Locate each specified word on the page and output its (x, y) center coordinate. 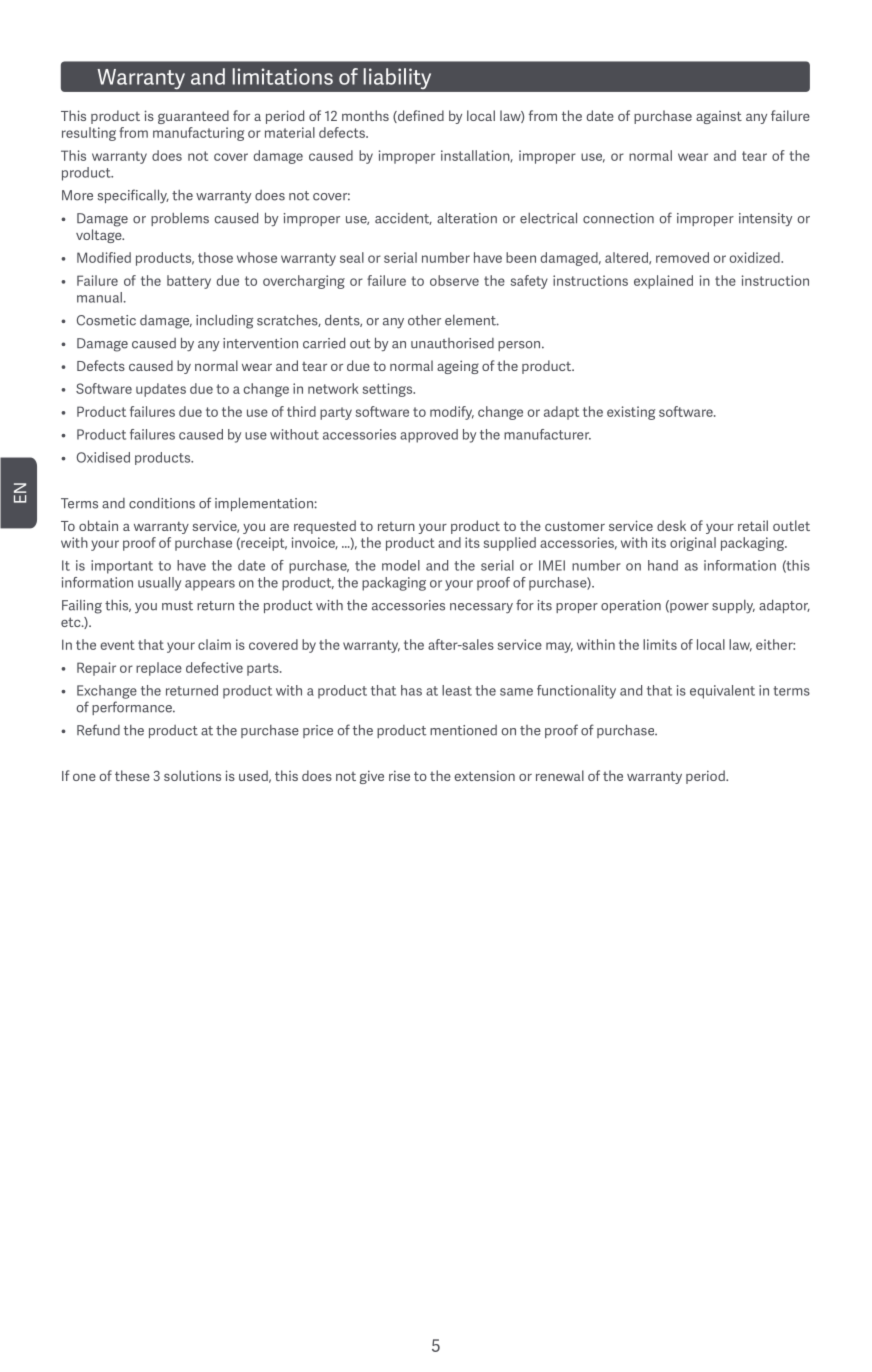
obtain (98, 525)
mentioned (463, 730)
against (719, 117)
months (365, 115)
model (401, 565)
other (424, 320)
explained (663, 282)
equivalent (722, 692)
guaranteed (193, 117)
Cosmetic (106, 320)
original (693, 544)
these (132, 775)
